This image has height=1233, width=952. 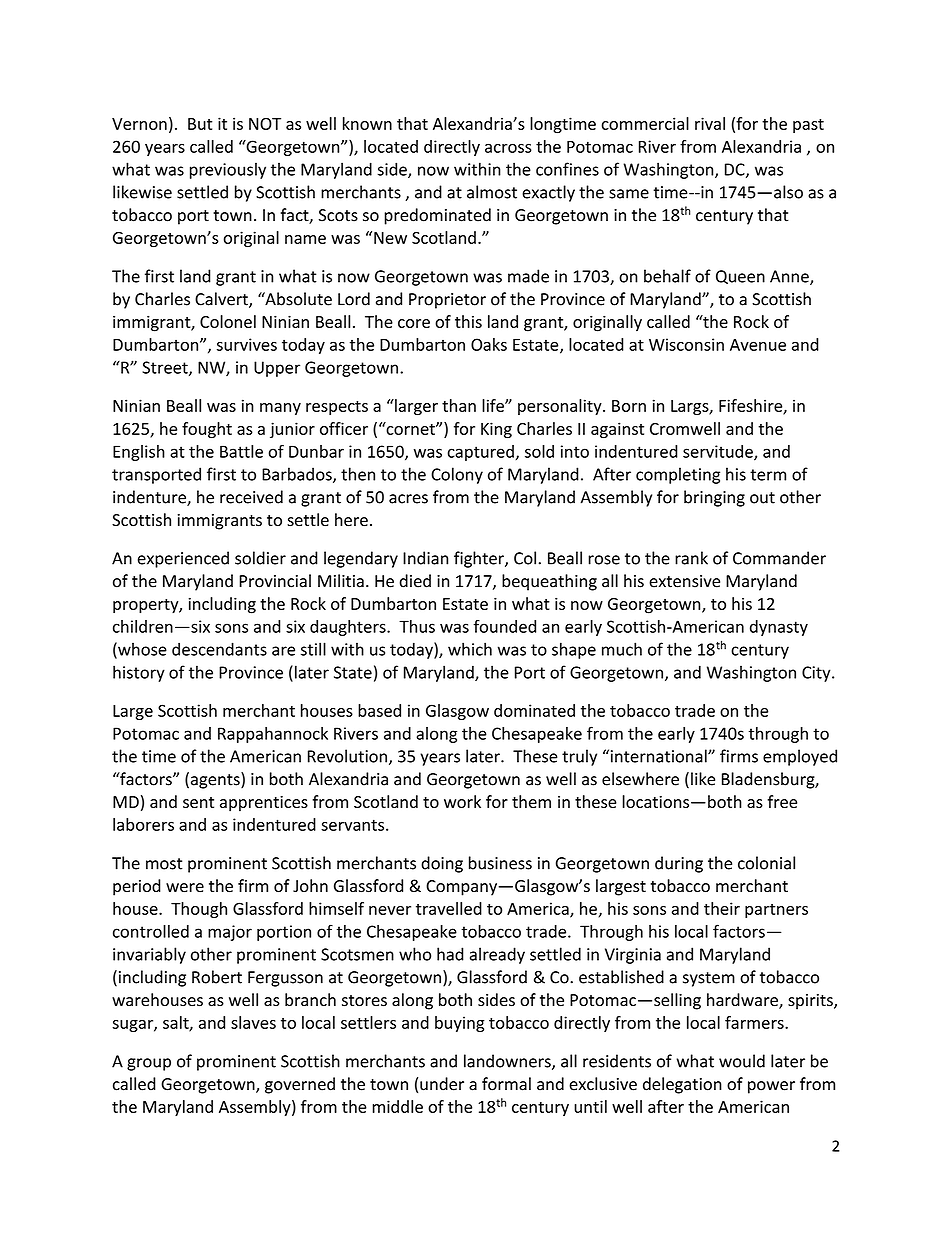 I want to click on work, so click(x=462, y=801).
